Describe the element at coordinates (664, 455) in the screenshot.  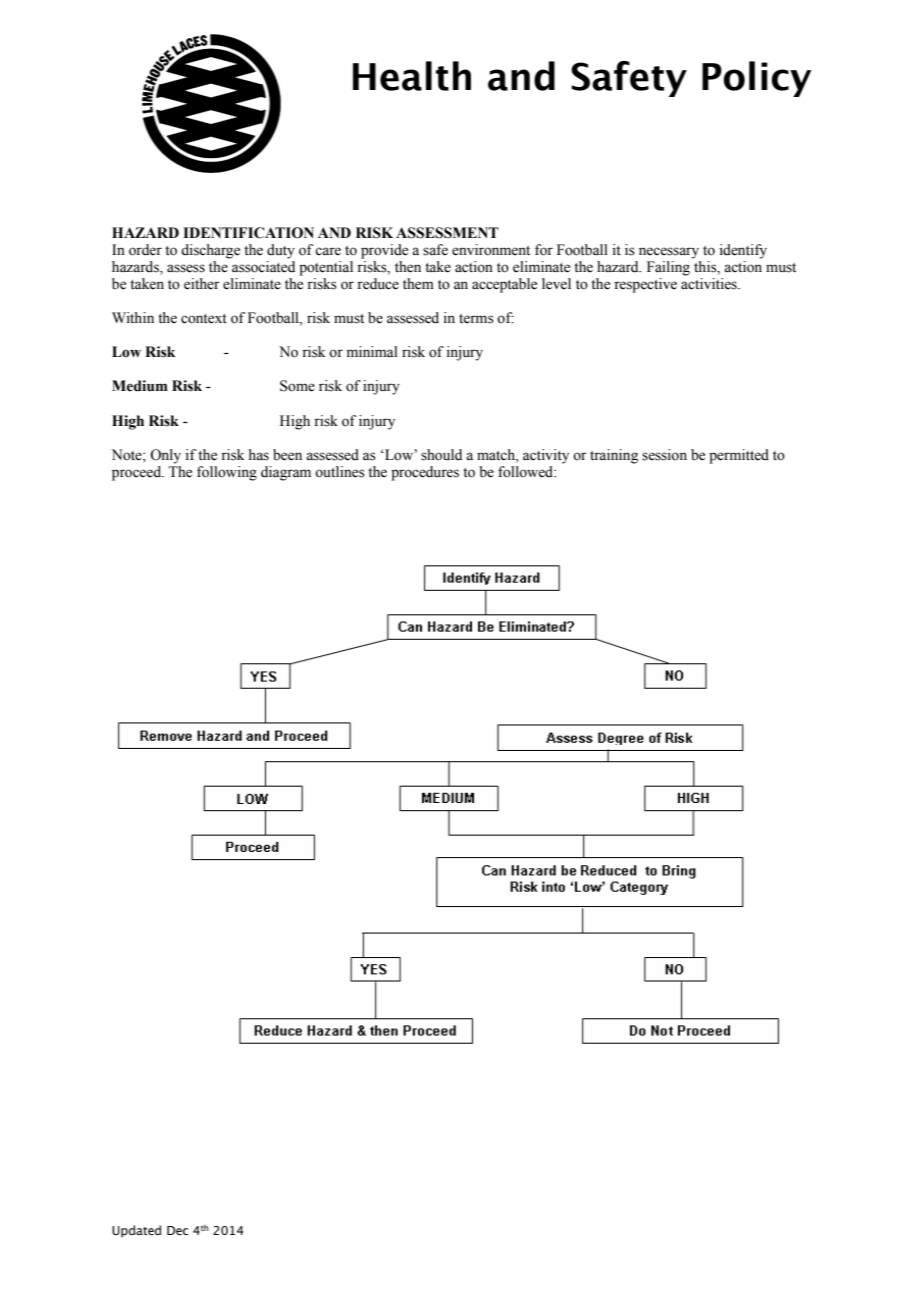
I see `session` at that location.
